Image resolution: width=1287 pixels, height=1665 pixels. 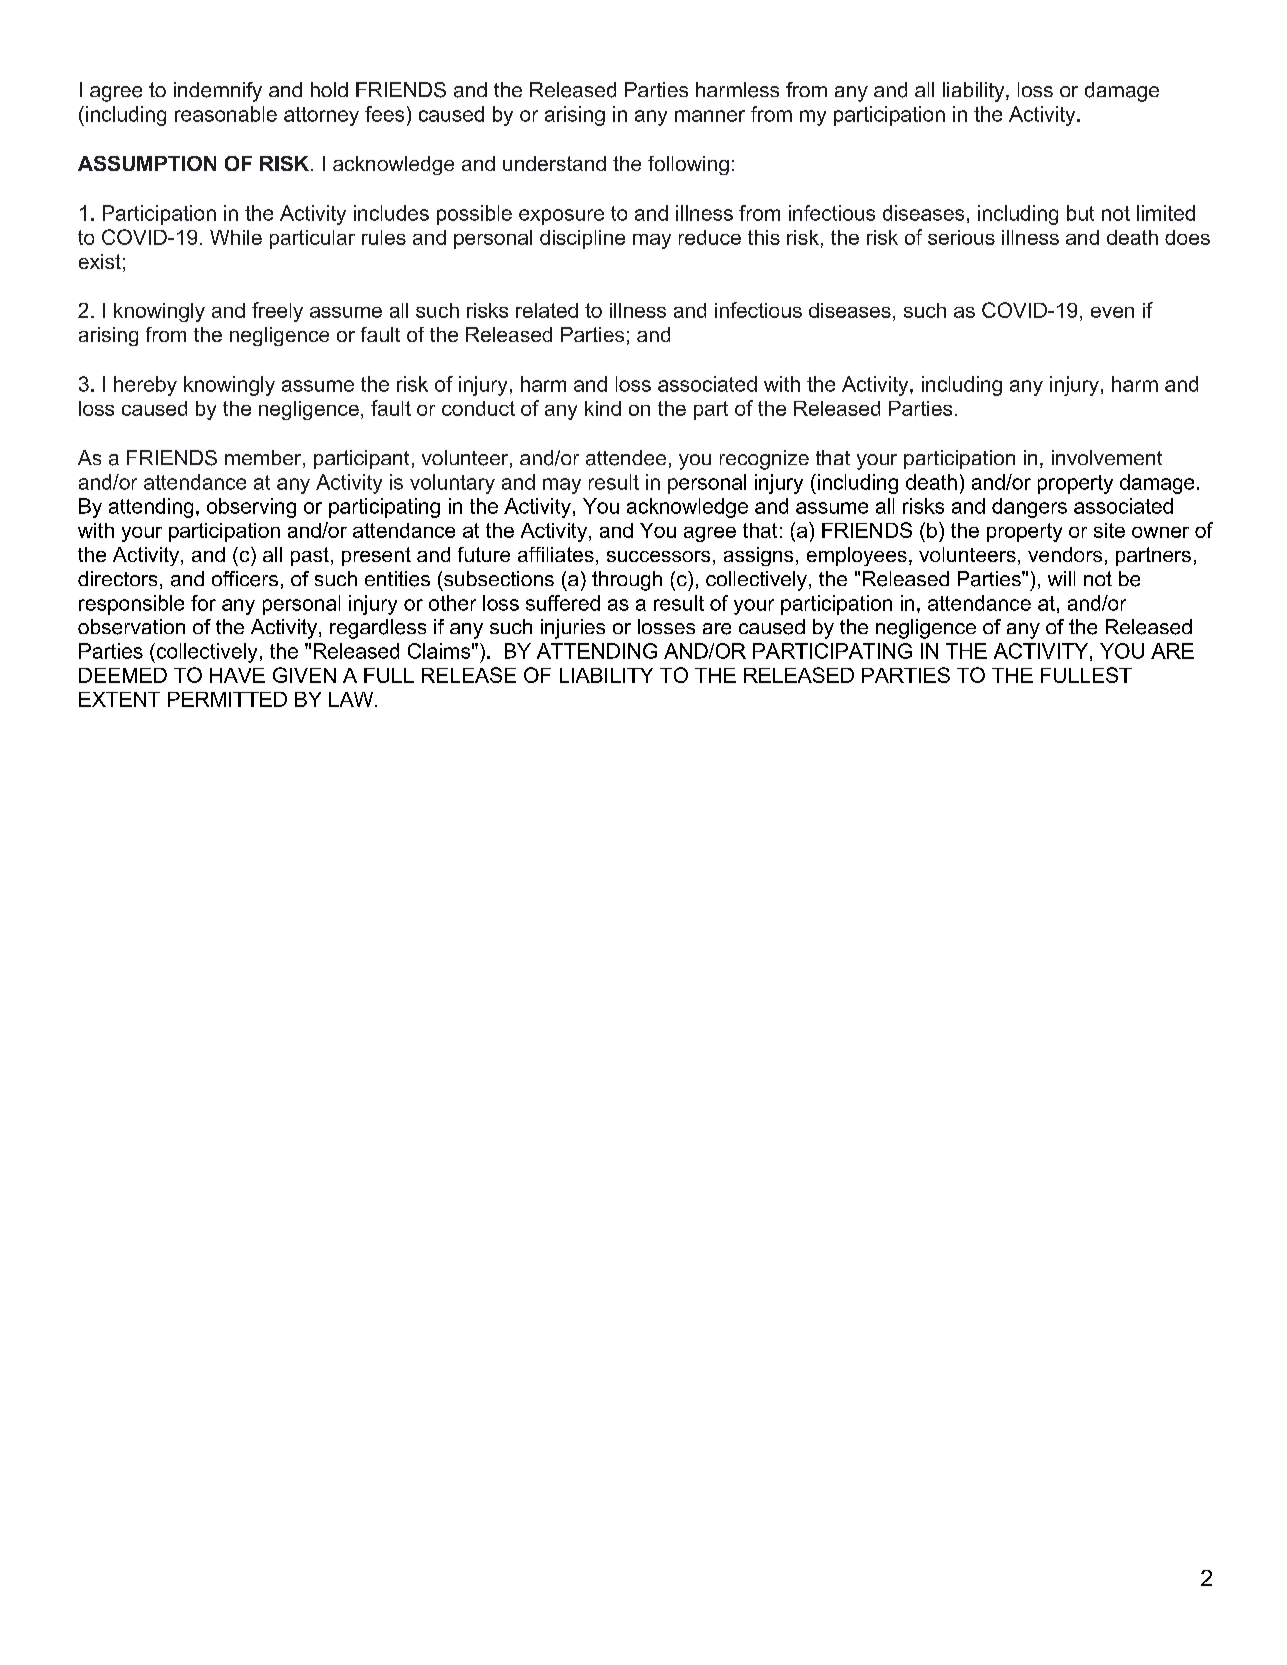 What do you see at coordinates (573, 629) in the screenshot?
I see `injuries` at bounding box center [573, 629].
